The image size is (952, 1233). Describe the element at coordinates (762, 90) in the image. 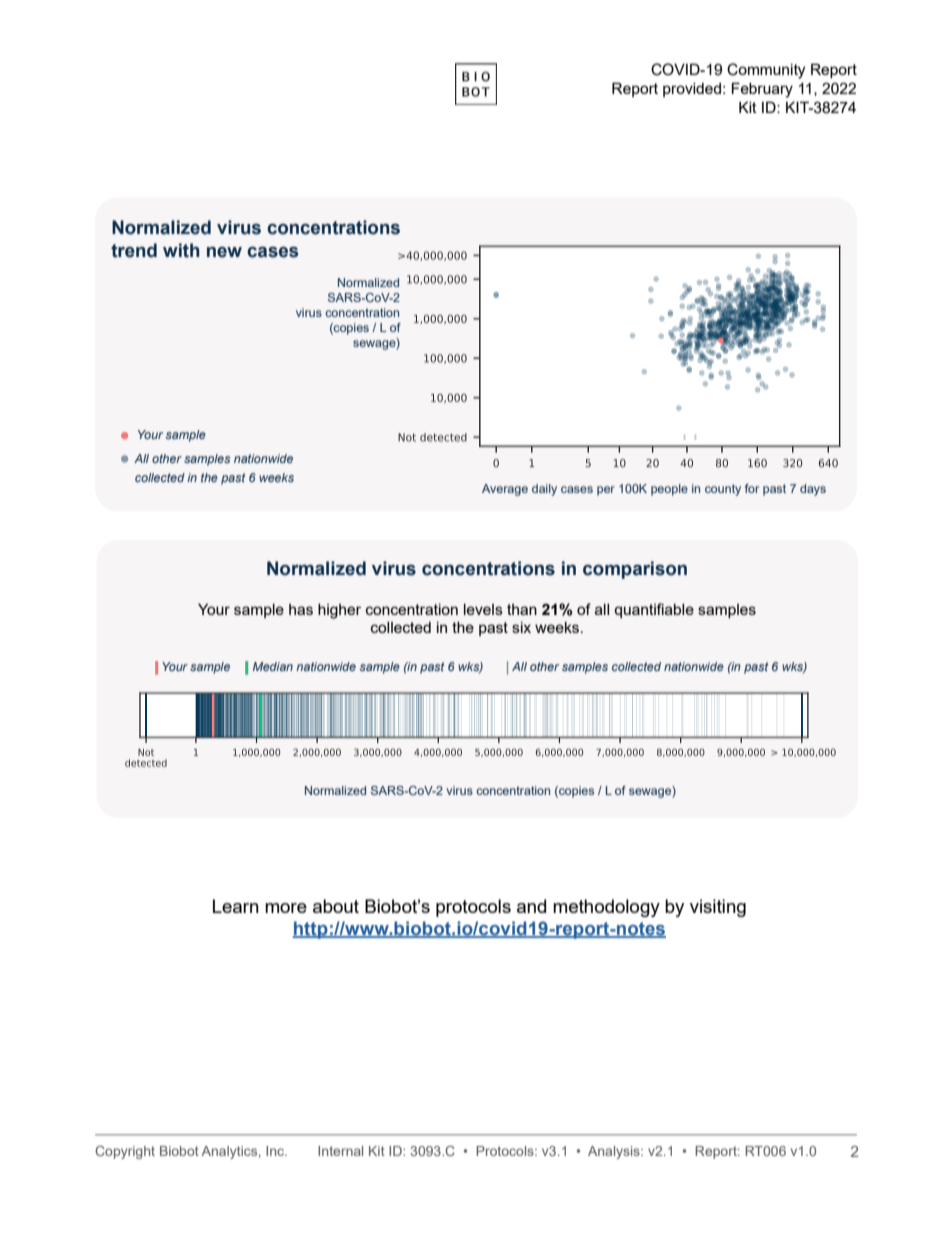

I see `February` at that location.
